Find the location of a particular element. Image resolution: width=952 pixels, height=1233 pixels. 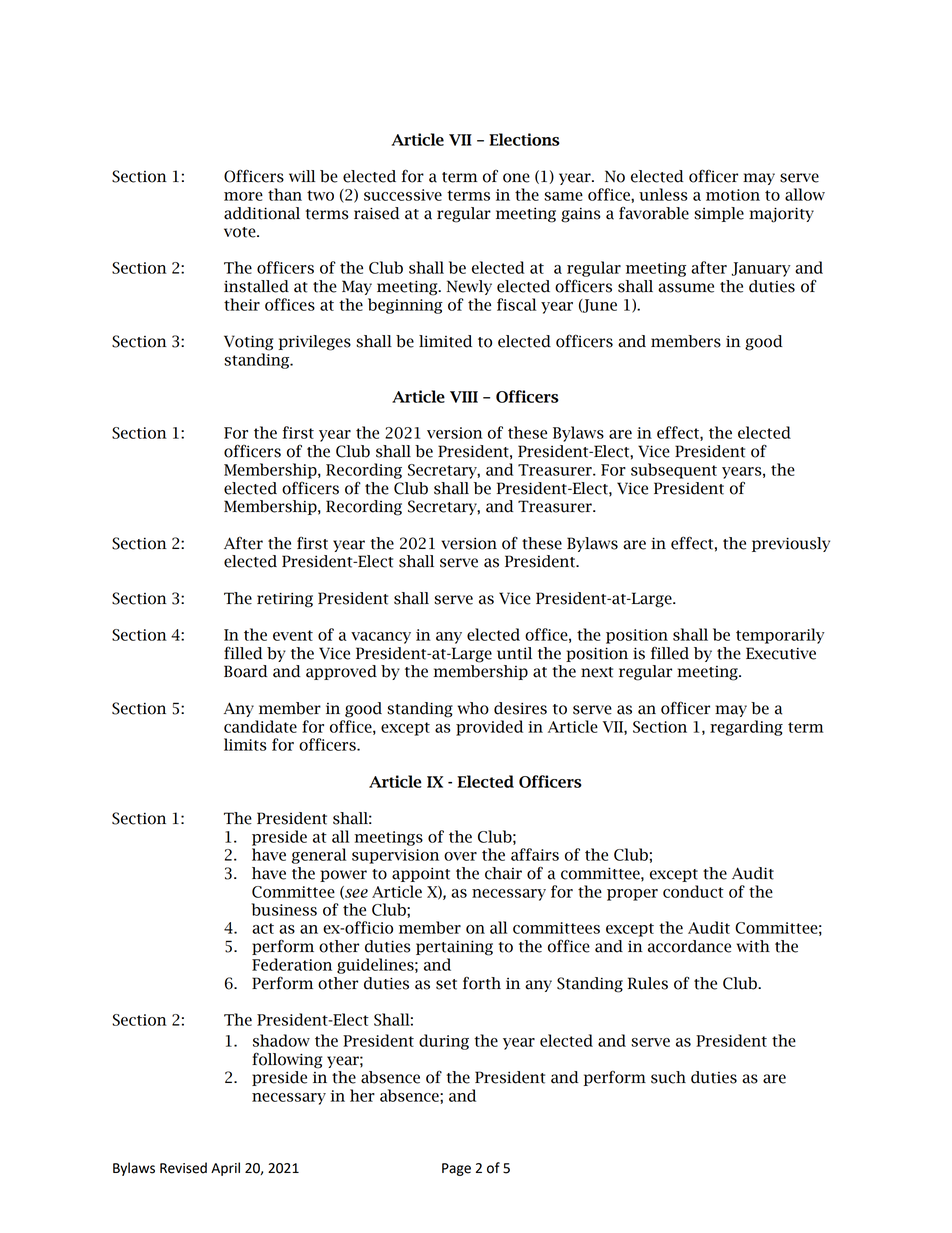

until is located at coordinates (514, 653).
